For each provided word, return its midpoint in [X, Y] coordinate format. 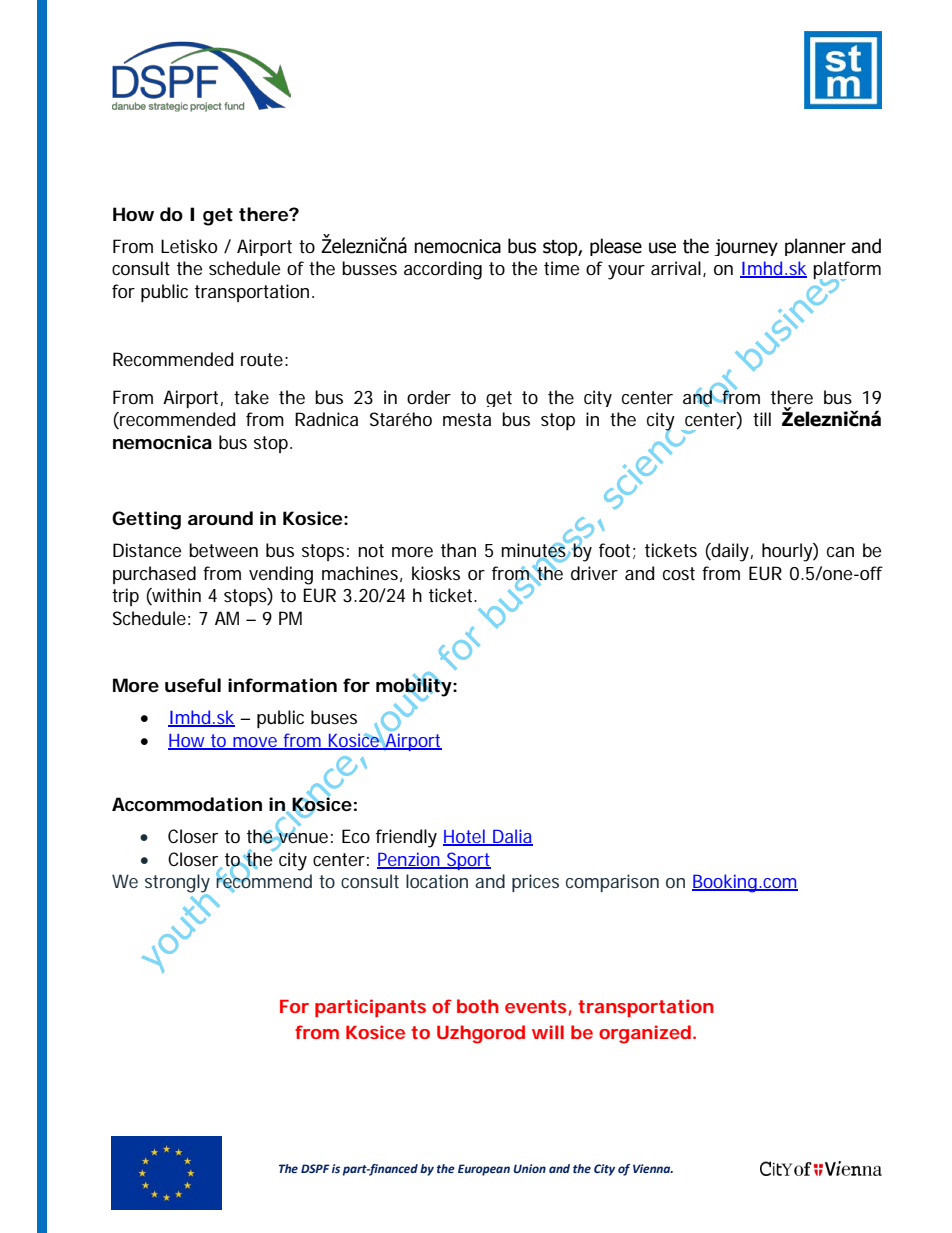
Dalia [511, 837]
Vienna [653, 1168]
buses [334, 717]
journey [746, 247]
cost [679, 573]
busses [369, 268]
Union [529, 1168]
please [616, 247]
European [484, 1170]
